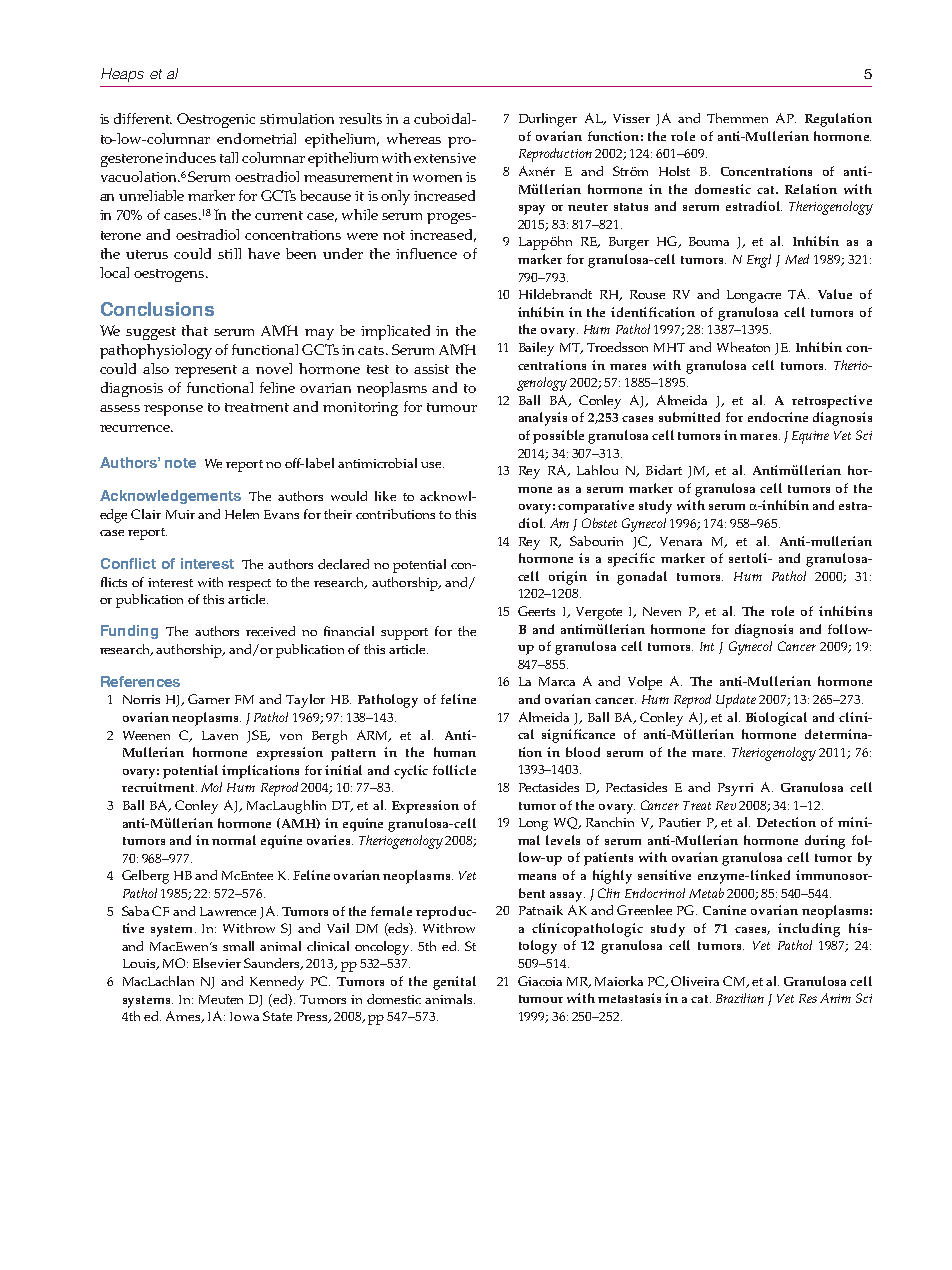  I want to click on Visser, so click(631, 118).
